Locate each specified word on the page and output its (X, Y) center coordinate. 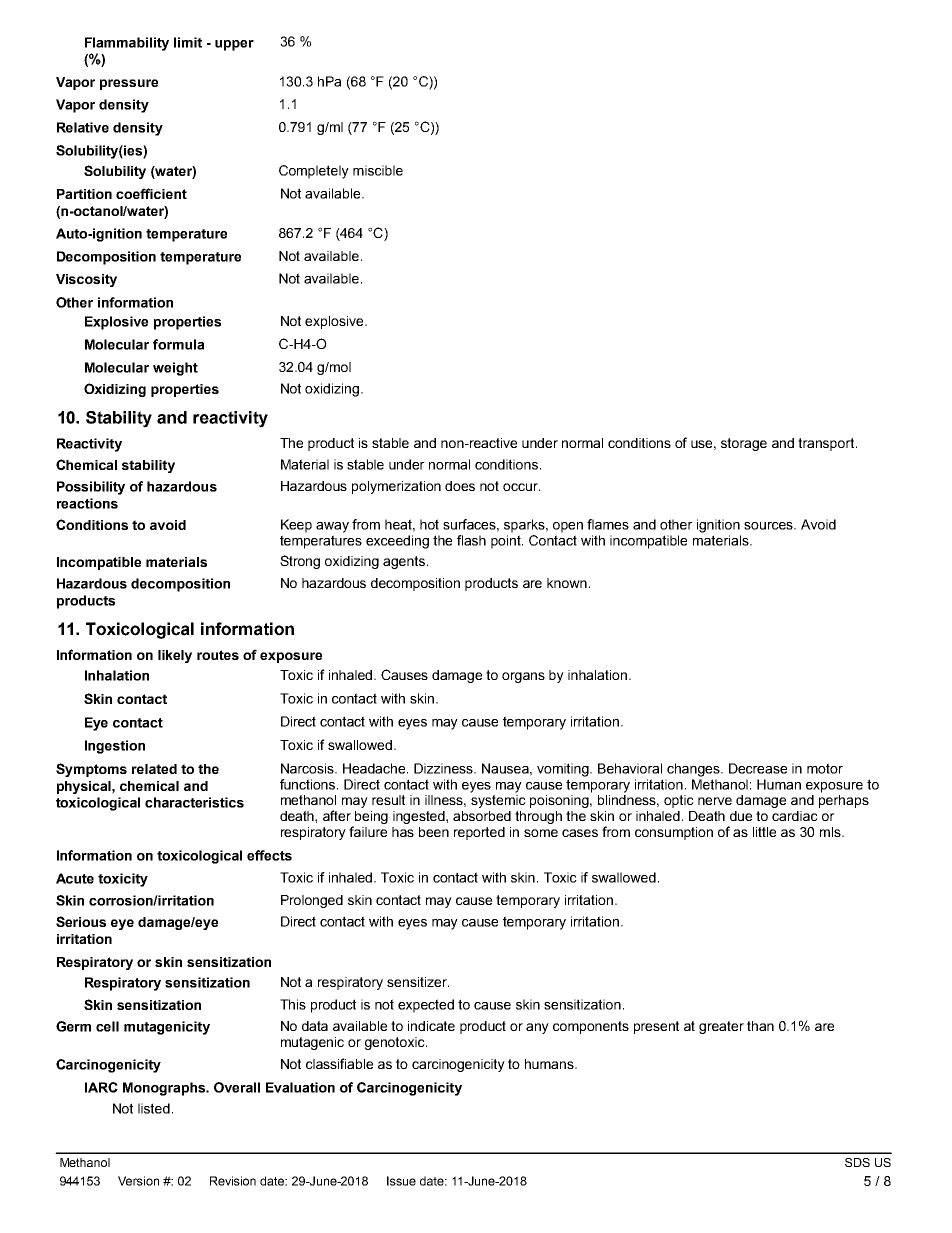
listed (154, 1108)
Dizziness (445, 768)
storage (744, 444)
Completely (314, 172)
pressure (129, 84)
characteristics (194, 802)
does (460, 486)
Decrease (758, 768)
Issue (401, 1181)
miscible (378, 170)
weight (175, 369)
